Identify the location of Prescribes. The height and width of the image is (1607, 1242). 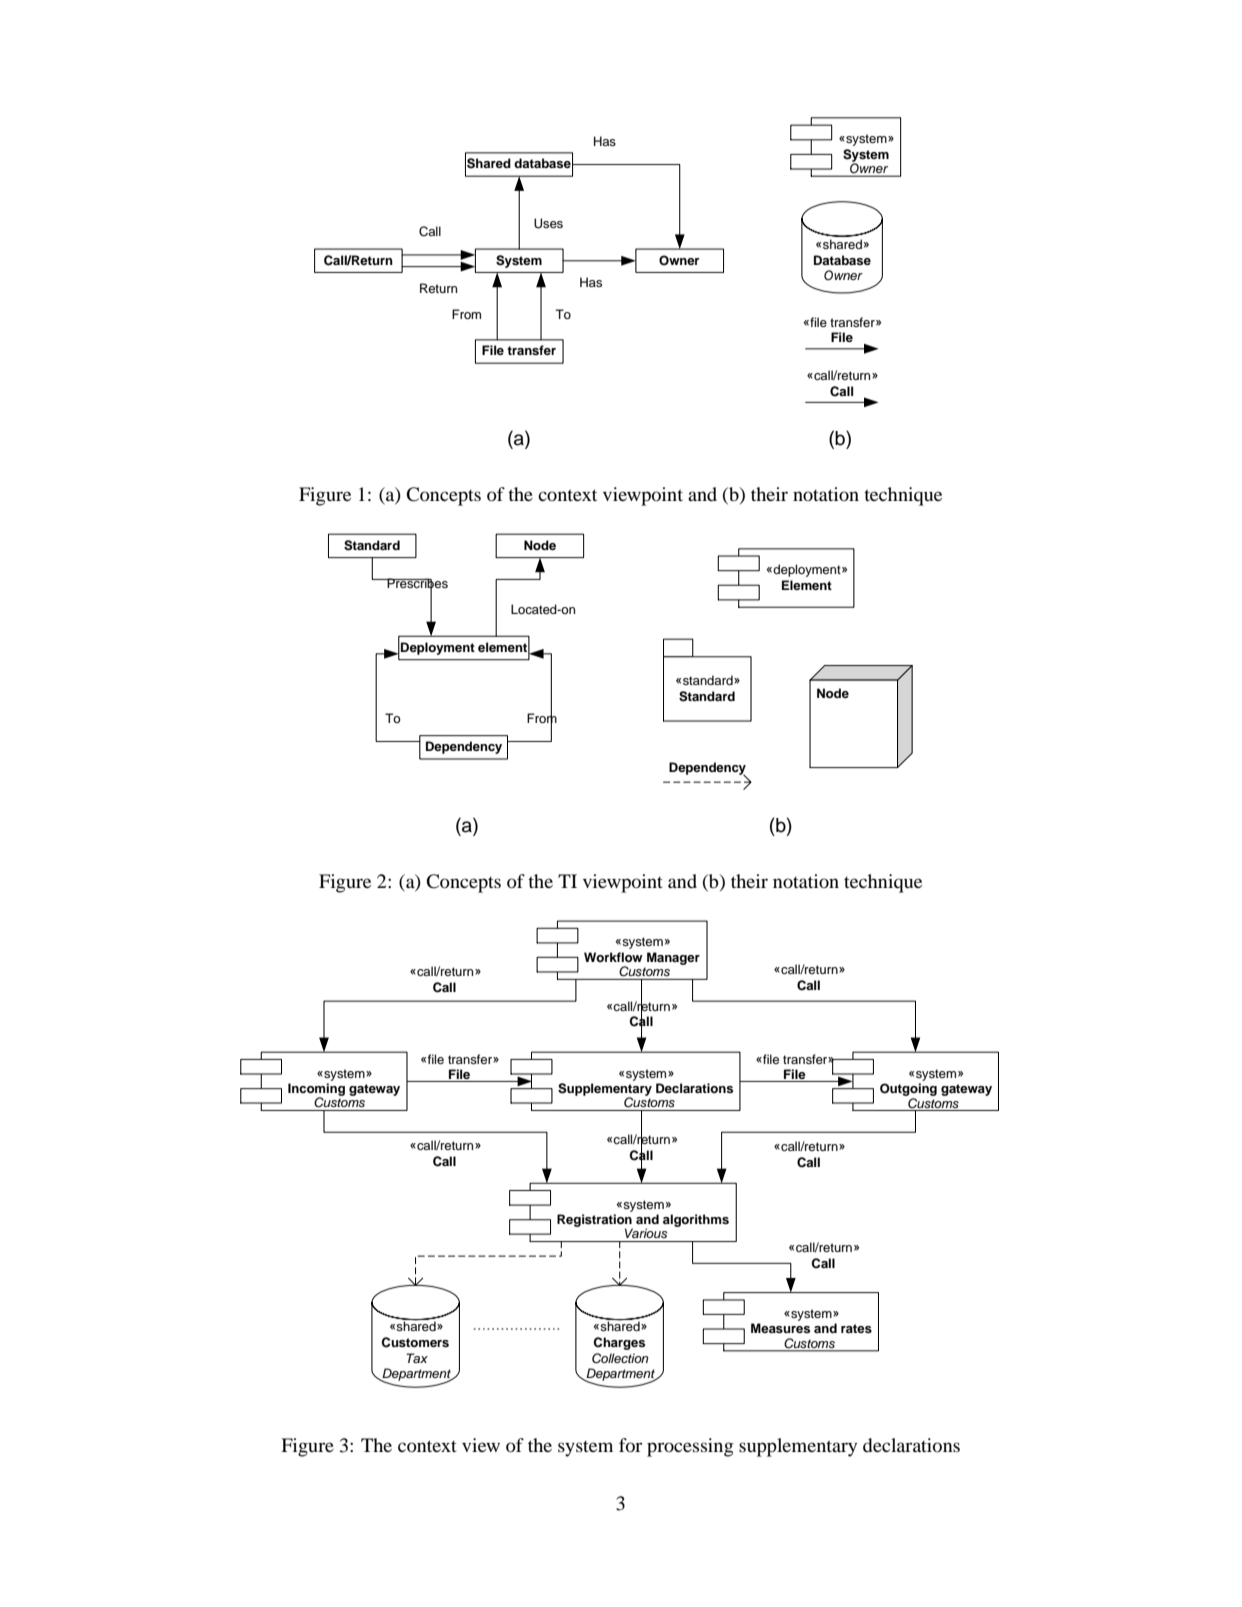
(417, 584).
